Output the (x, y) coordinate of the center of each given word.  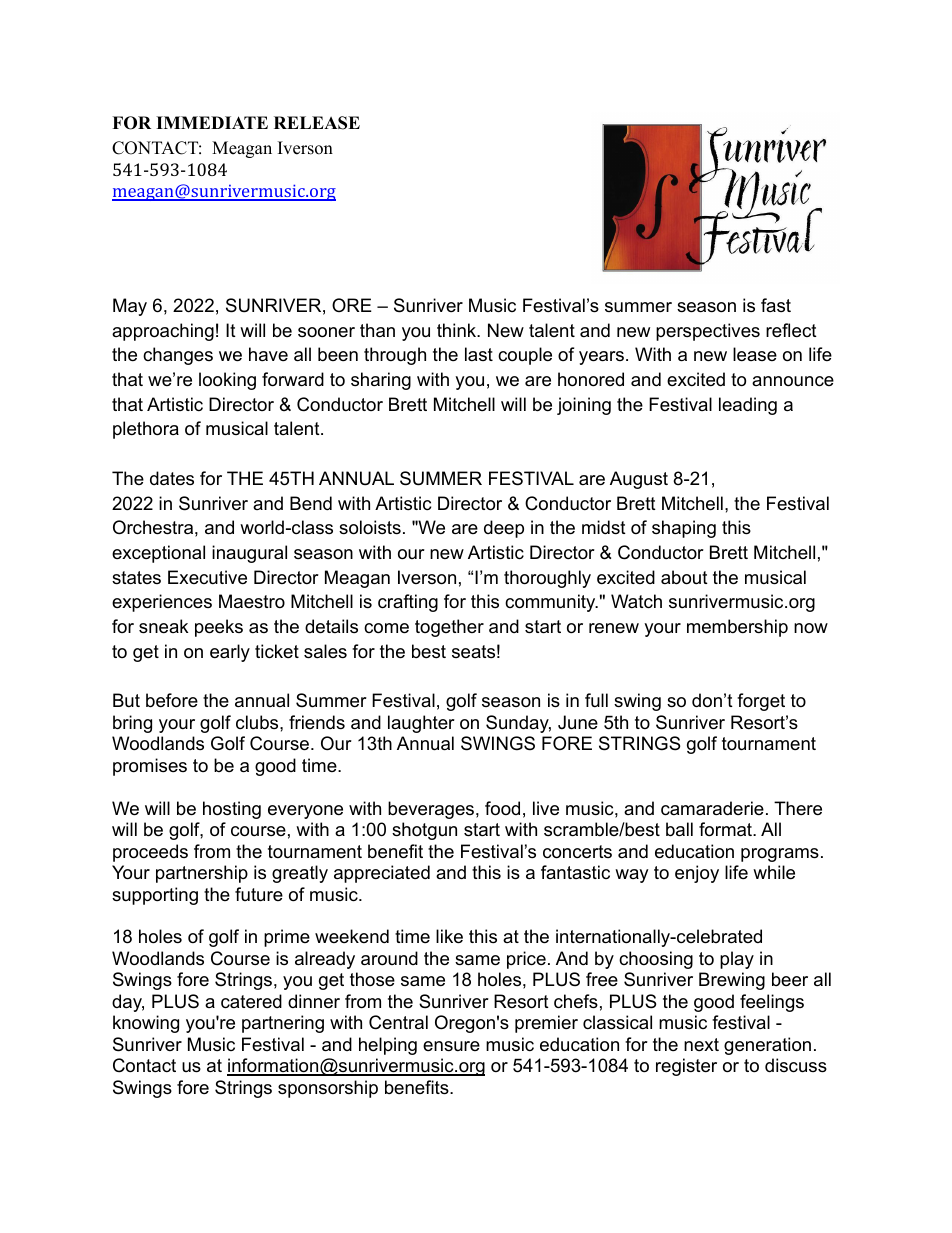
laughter (421, 724)
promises (150, 767)
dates (172, 478)
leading (748, 406)
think (457, 330)
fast (776, 305)
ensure (451, 1046)
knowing (146, 1024)
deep (504, 529)
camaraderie (712, 808)
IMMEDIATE (212, 122)
